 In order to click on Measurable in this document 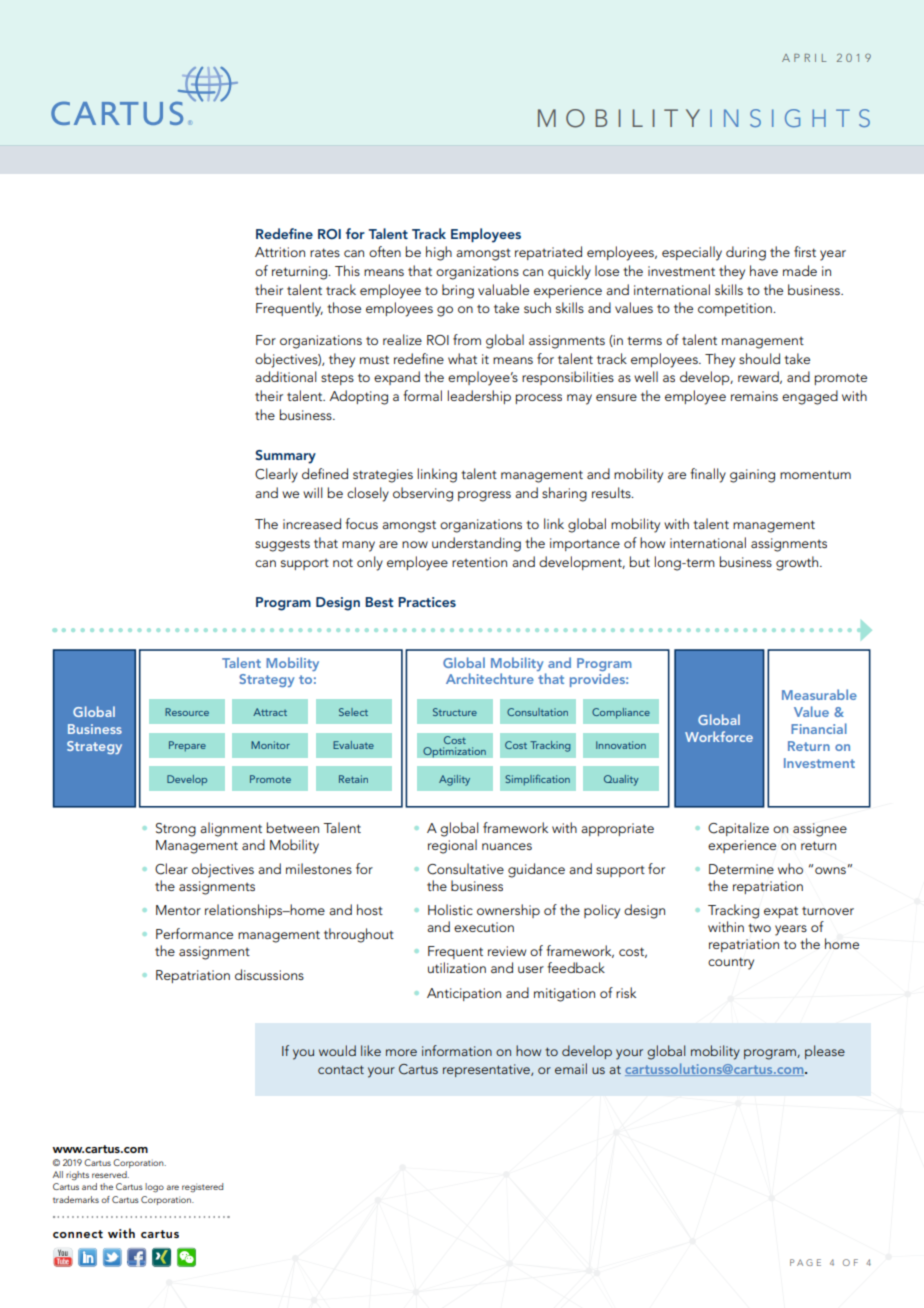, I will do `click(819, 694)`.
